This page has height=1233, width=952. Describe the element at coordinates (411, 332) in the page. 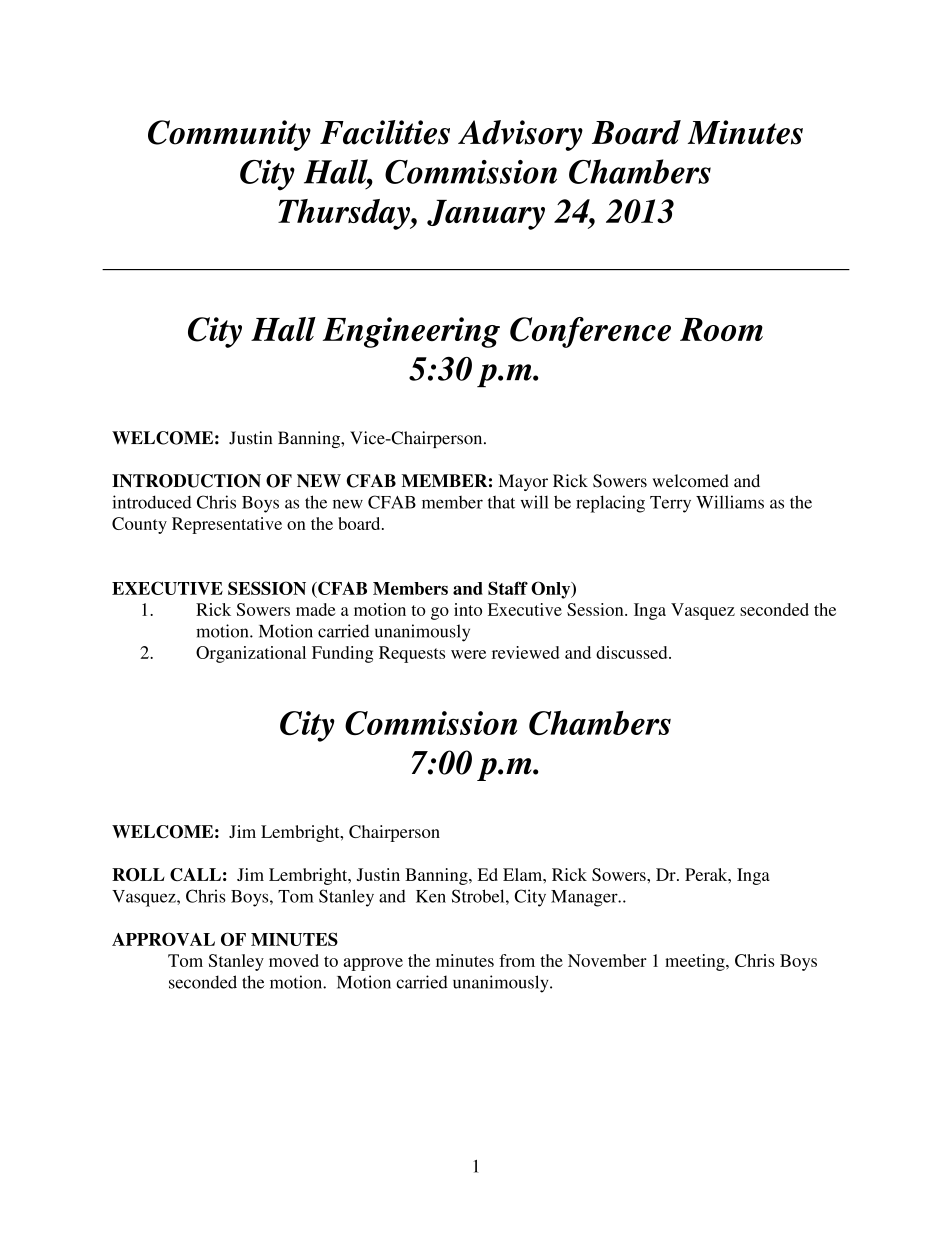

I see `Engineering` at that location.
